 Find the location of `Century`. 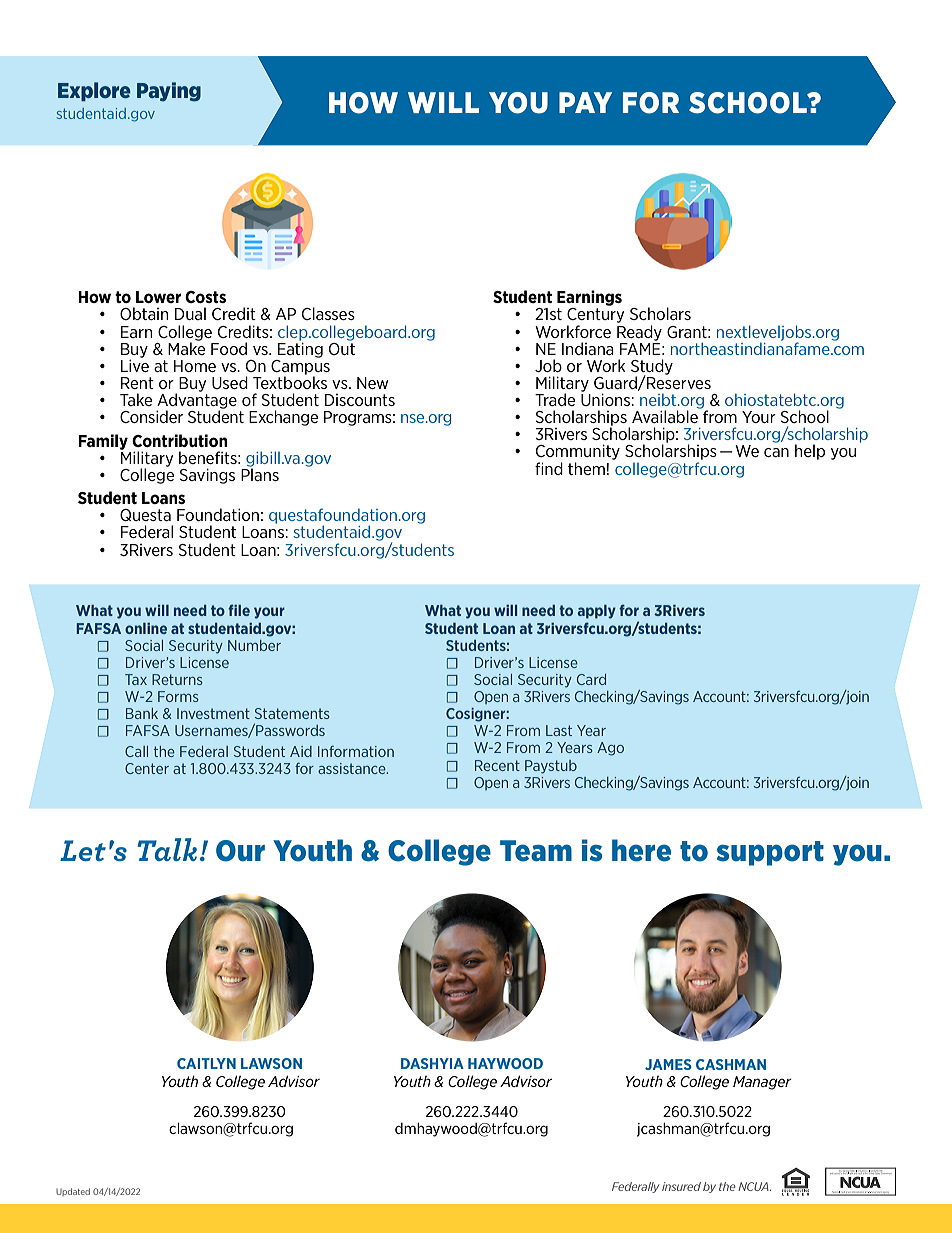

Century is located at coordinates (595, 317).
